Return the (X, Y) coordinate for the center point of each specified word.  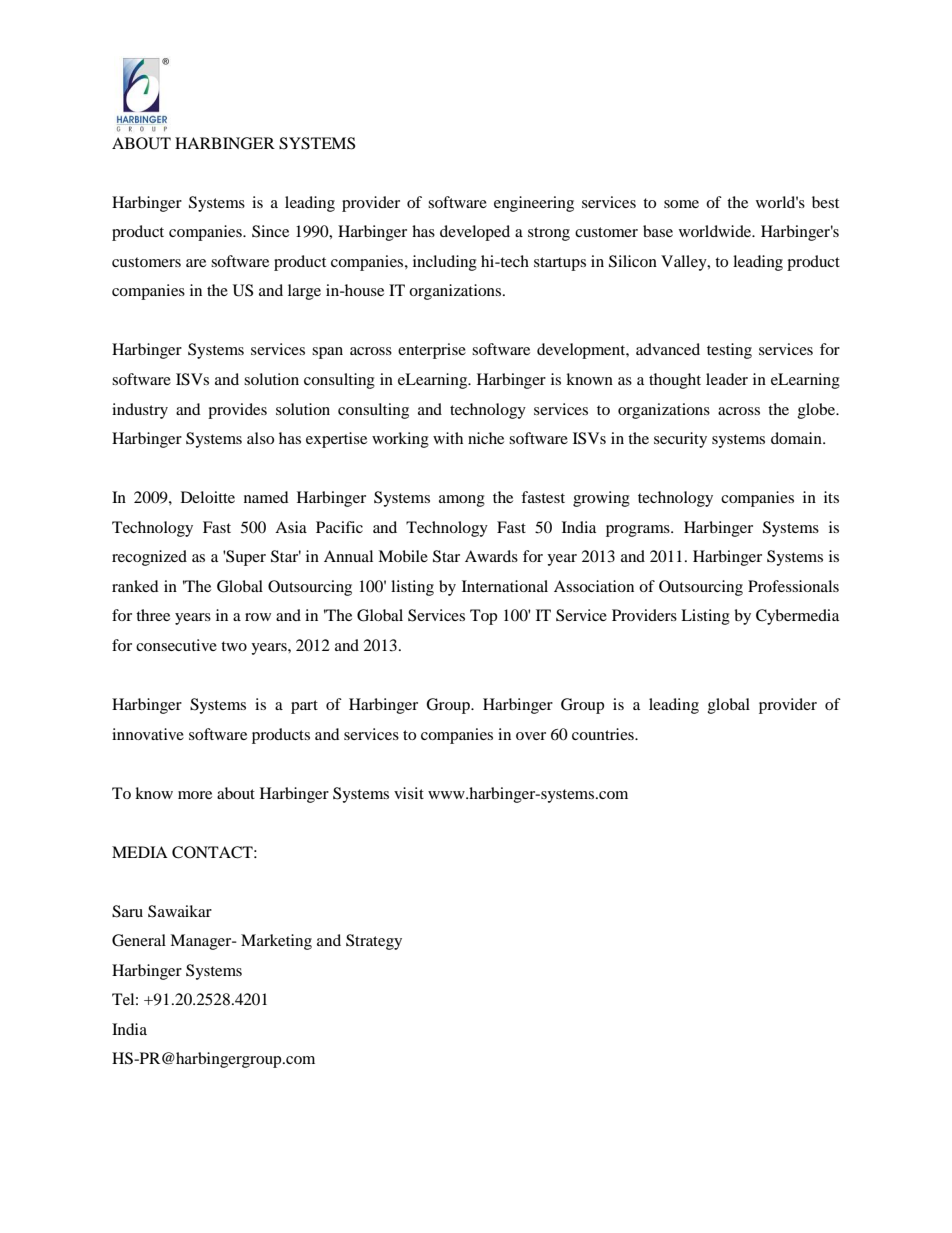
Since (270, 231)
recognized (149, 558)
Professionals (793, 586)
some (681, 204)
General (139, 940)
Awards (491, 556)
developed (475, 233)
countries (604, 734)
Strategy (374, 942)
